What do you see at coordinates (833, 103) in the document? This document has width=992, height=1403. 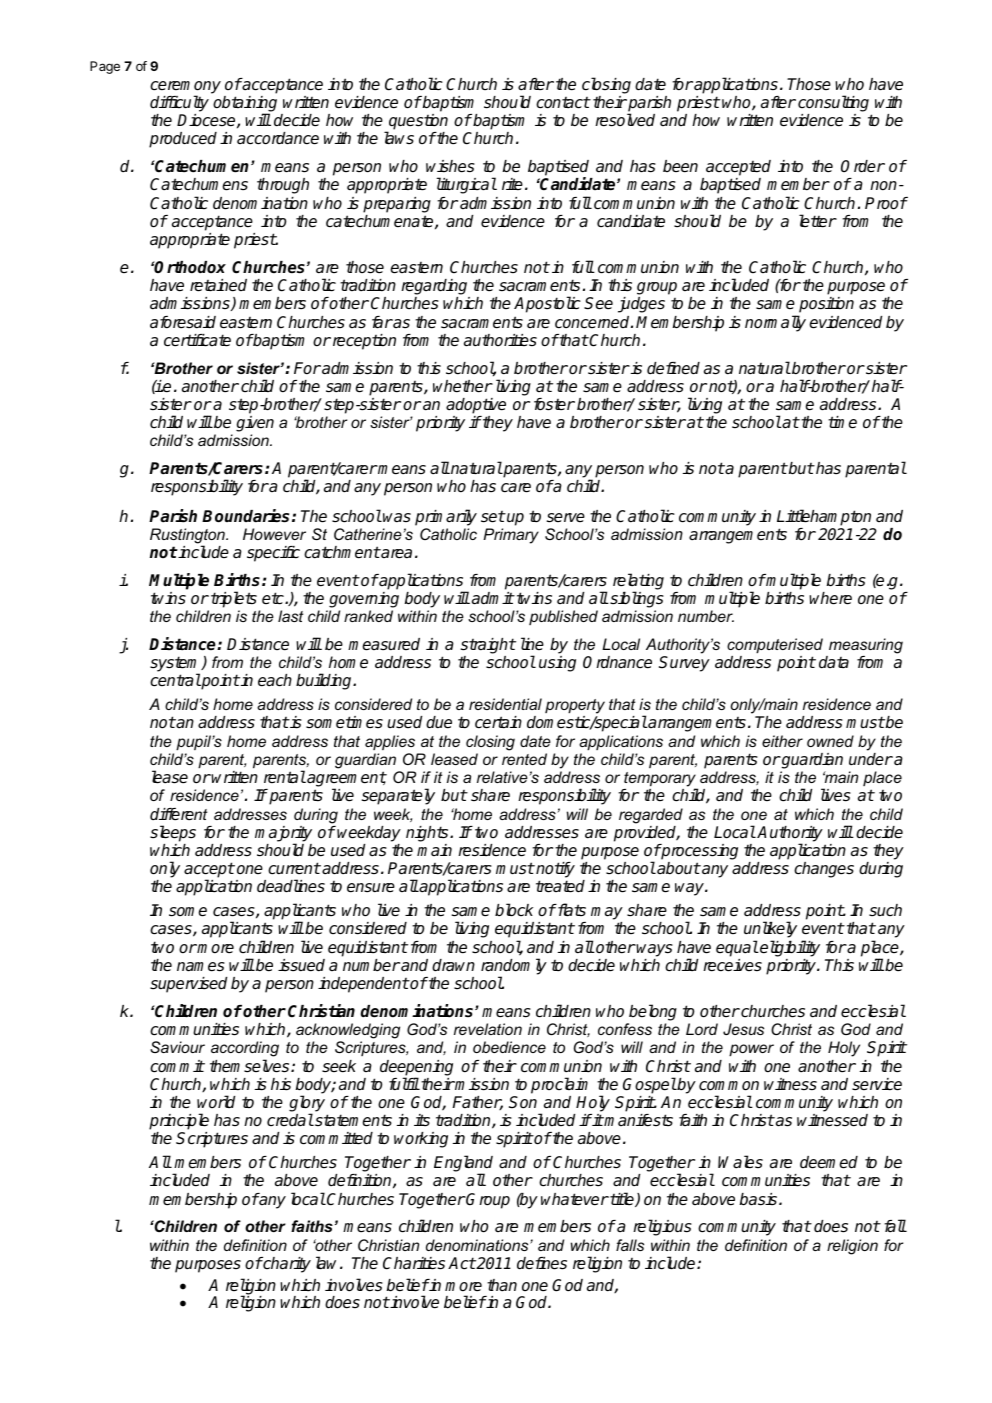 I see `consulting` at bounding box center [833, 103].
